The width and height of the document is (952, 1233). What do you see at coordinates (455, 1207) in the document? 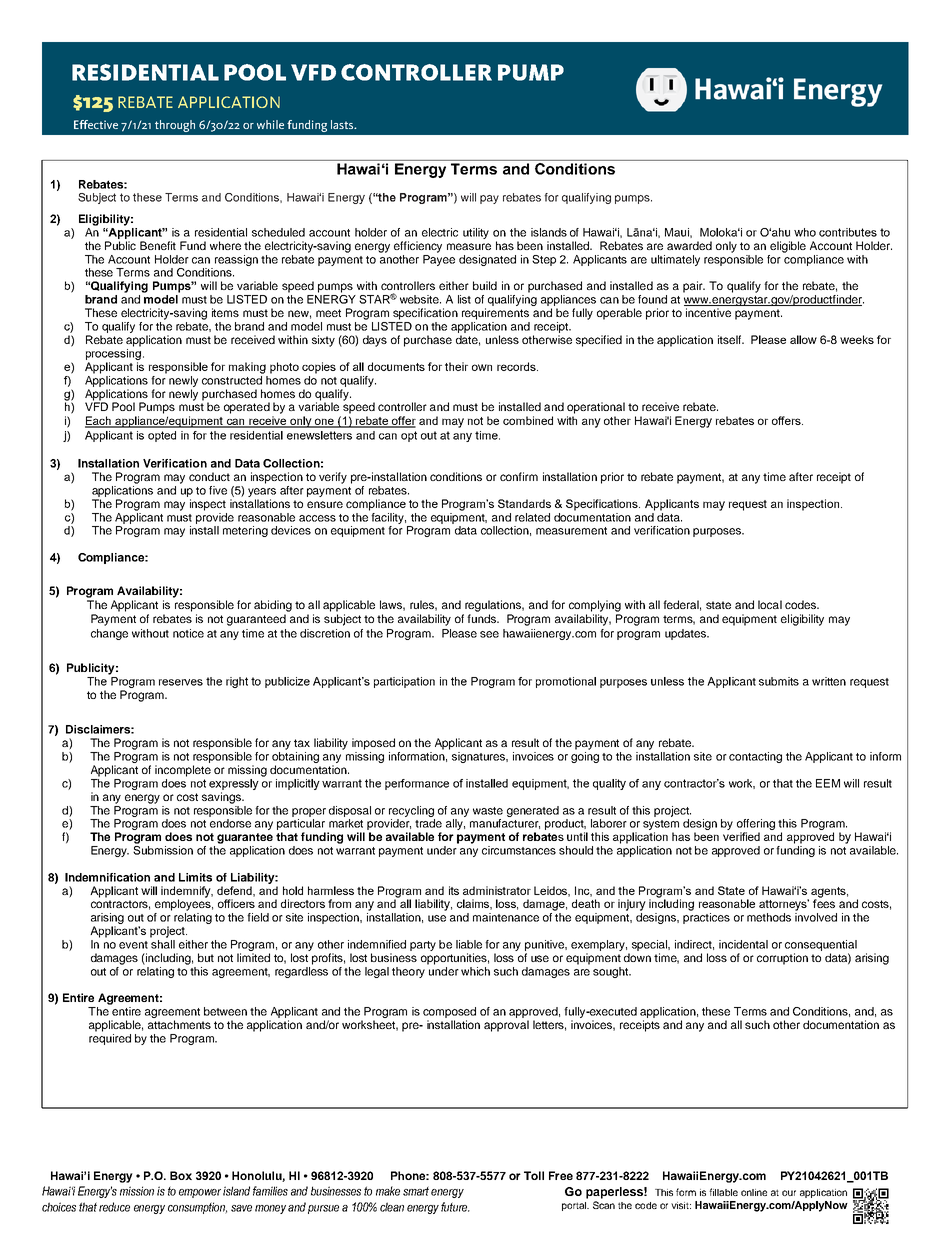
I see `future` at bounding box center [455, 1207].
